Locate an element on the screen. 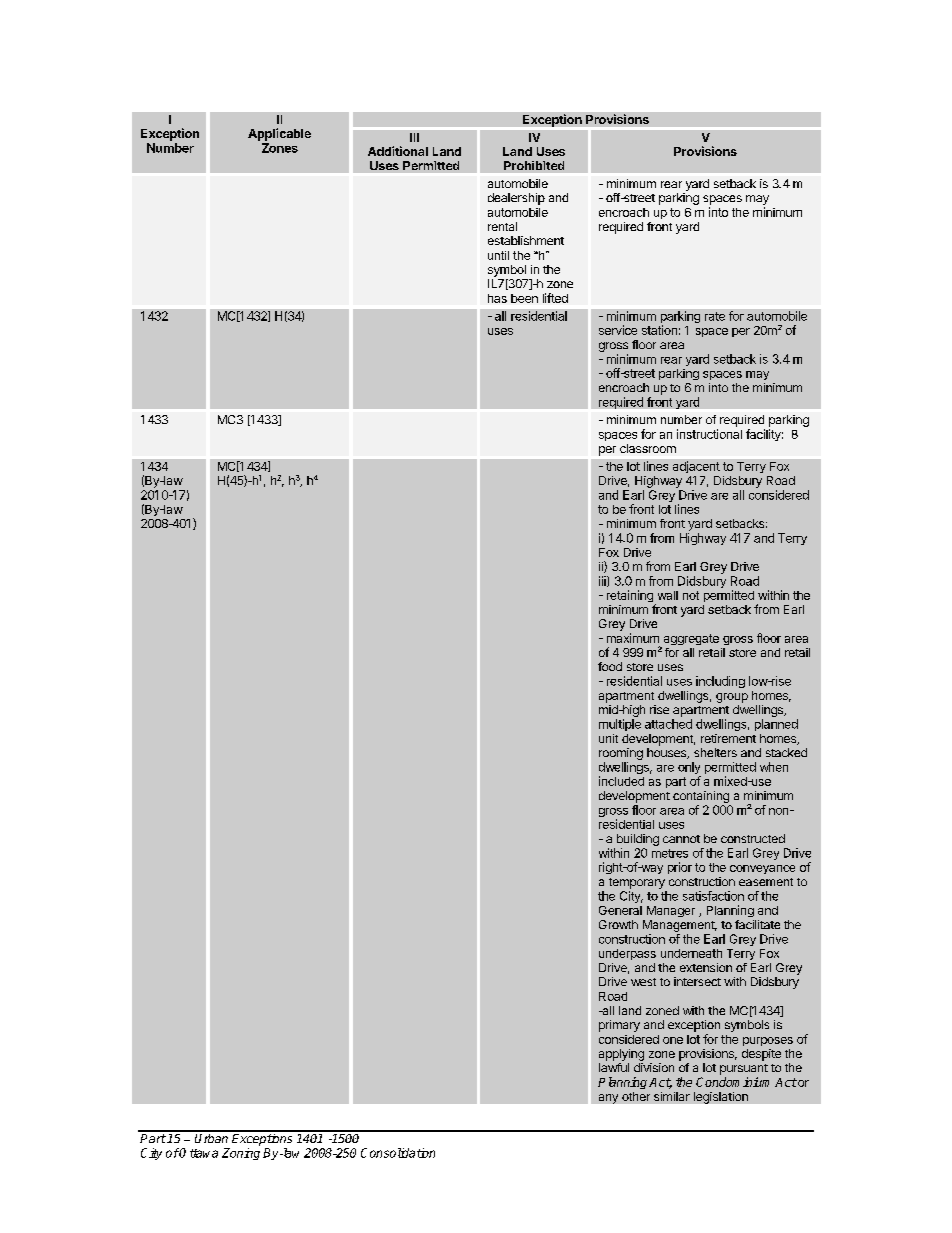 This screenshot has height=1233, width=952. Prohibited is located at coordinates (534, 165).
